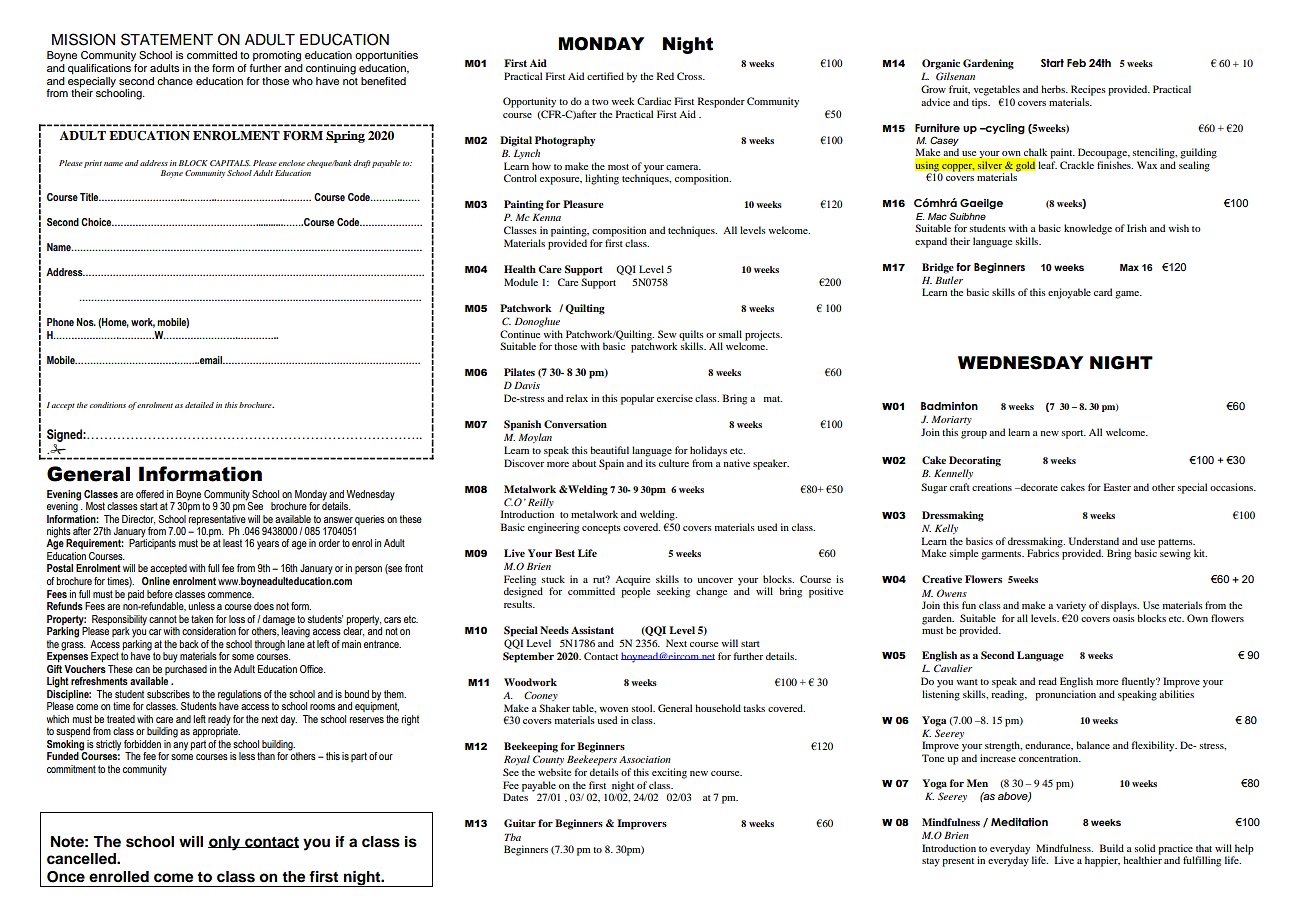  Describe the element at coordinates (1076, 63) in the page. I see `Feb` at that location.
